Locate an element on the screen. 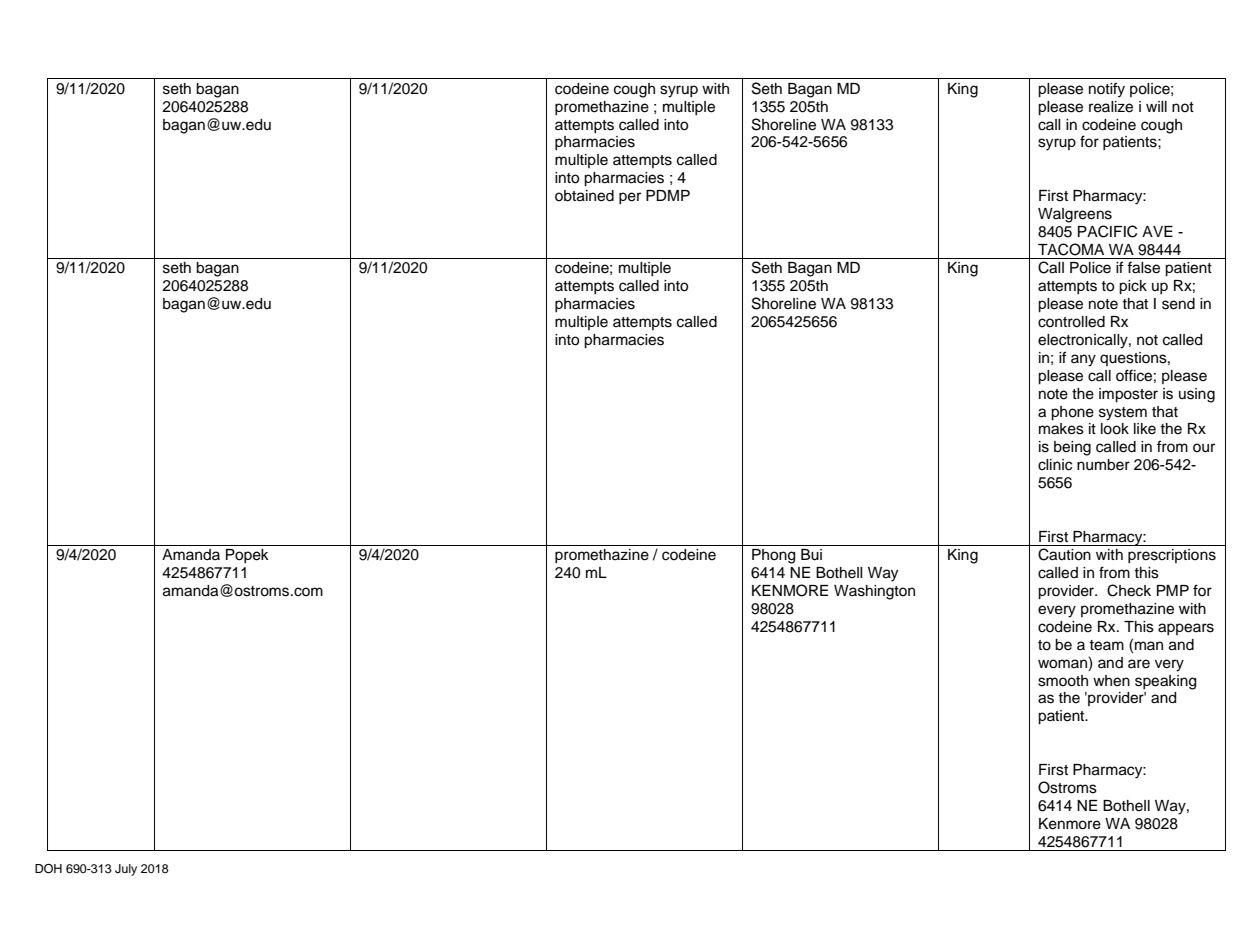 The height and width of the screenshot is (952, 1233). July is located at coordinates (126, 870).
